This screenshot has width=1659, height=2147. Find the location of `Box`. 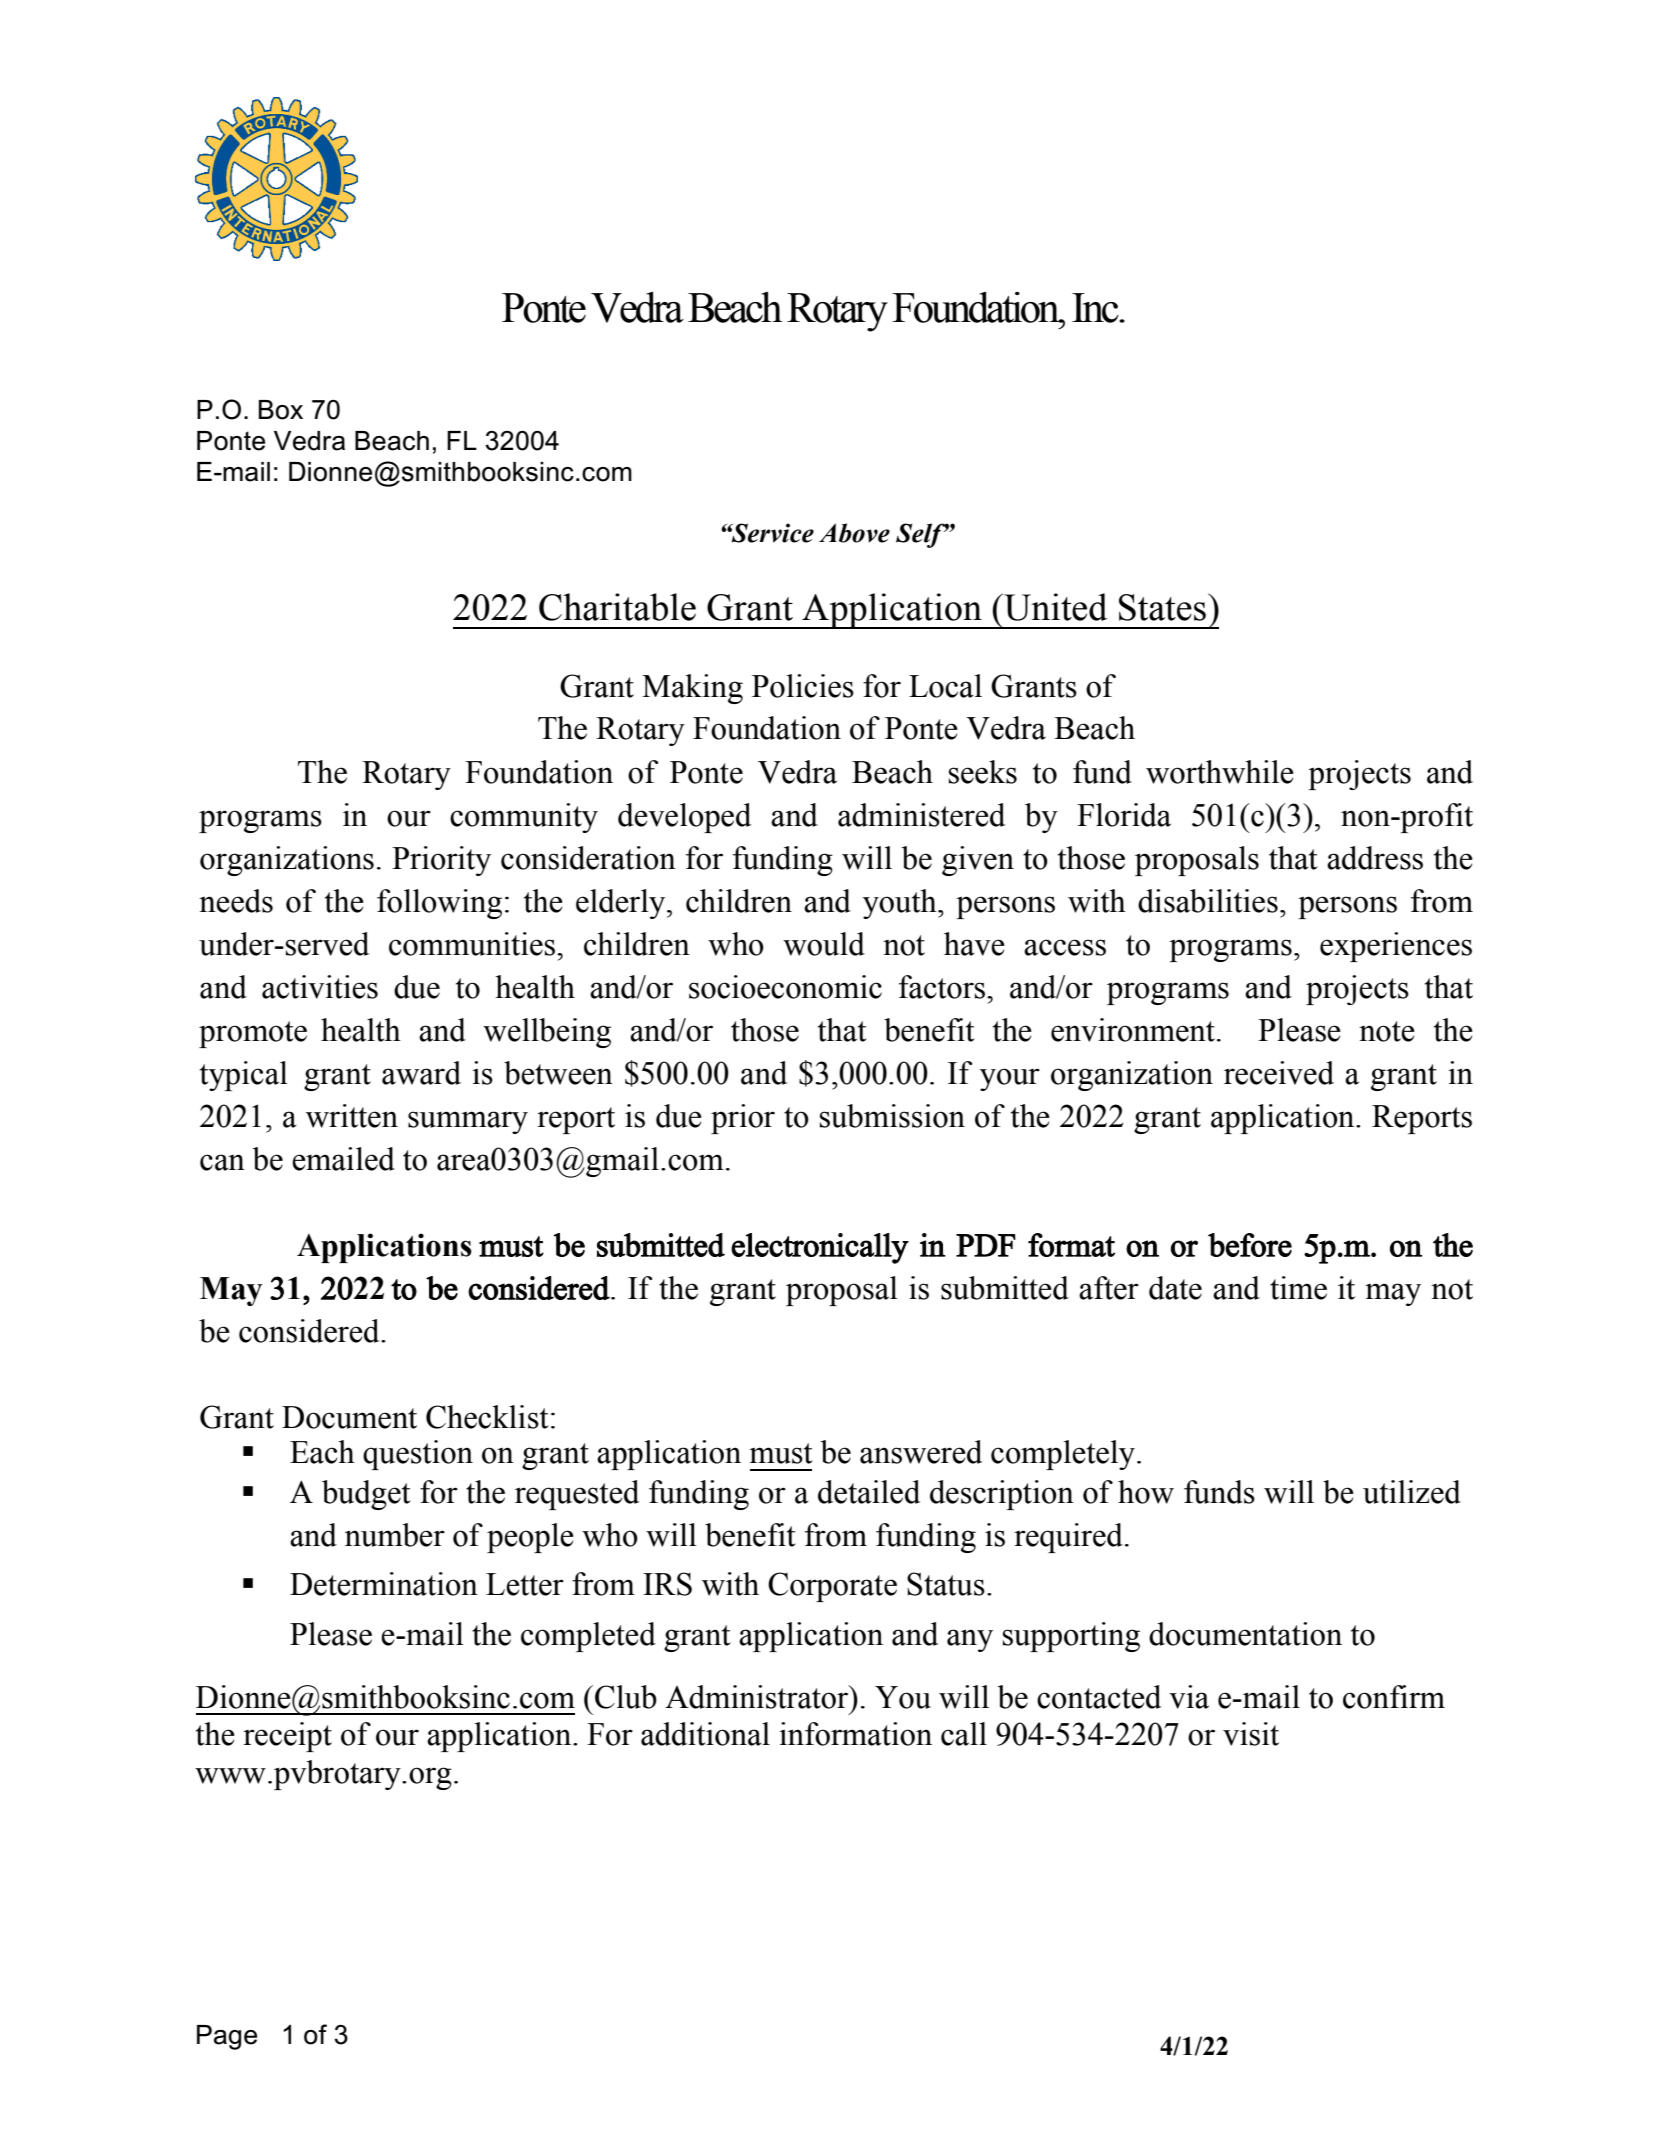

Box is located at coordinates (281, 410).
